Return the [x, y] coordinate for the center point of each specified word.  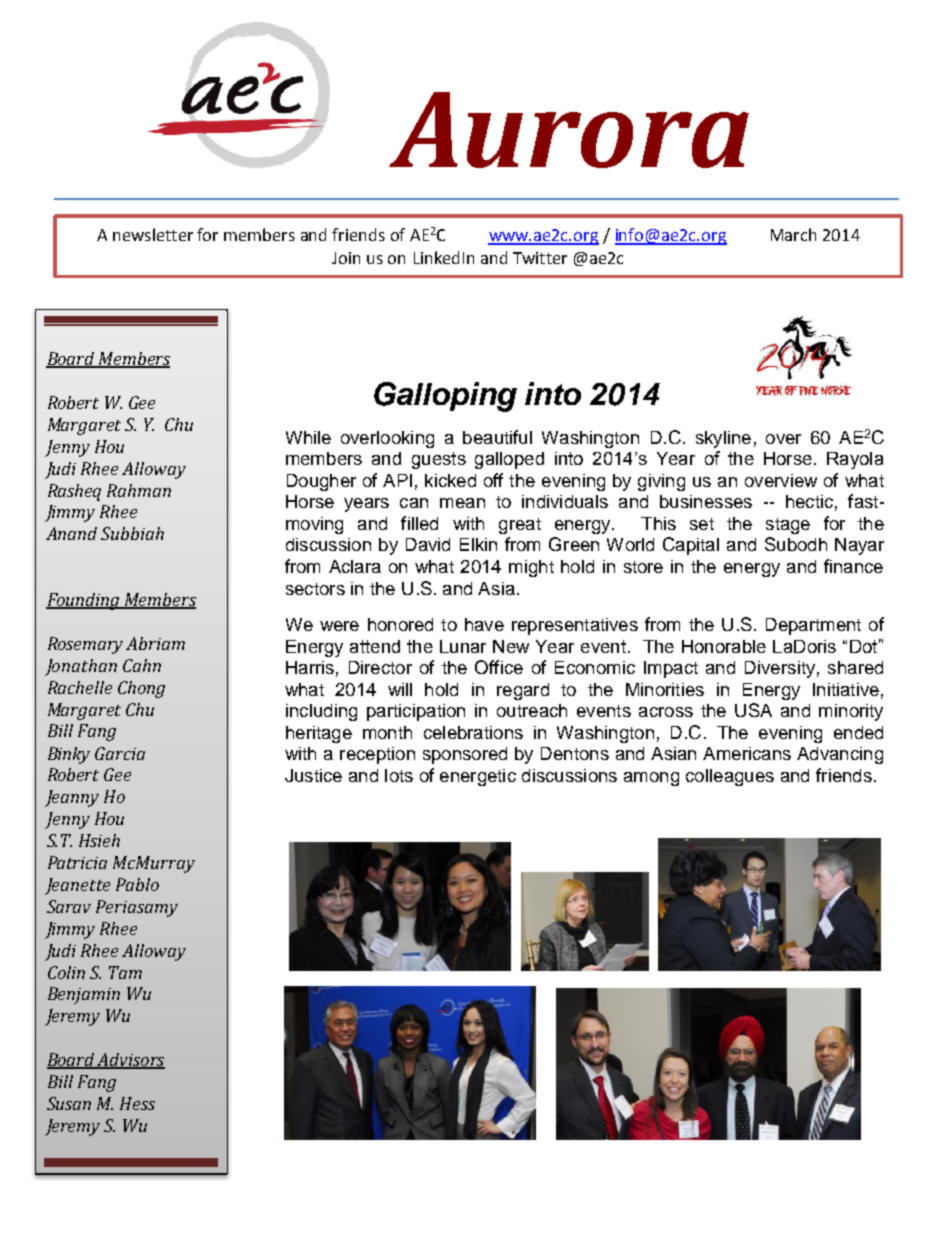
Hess [137, 1103]
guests [439, 460]
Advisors [130, 1061]
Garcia [120, 753]
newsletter [153, 234]
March [793, 234]
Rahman [139, 490]
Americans [747, 753]
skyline [723, 439]
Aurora [569, 130]
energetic [478, 777]
